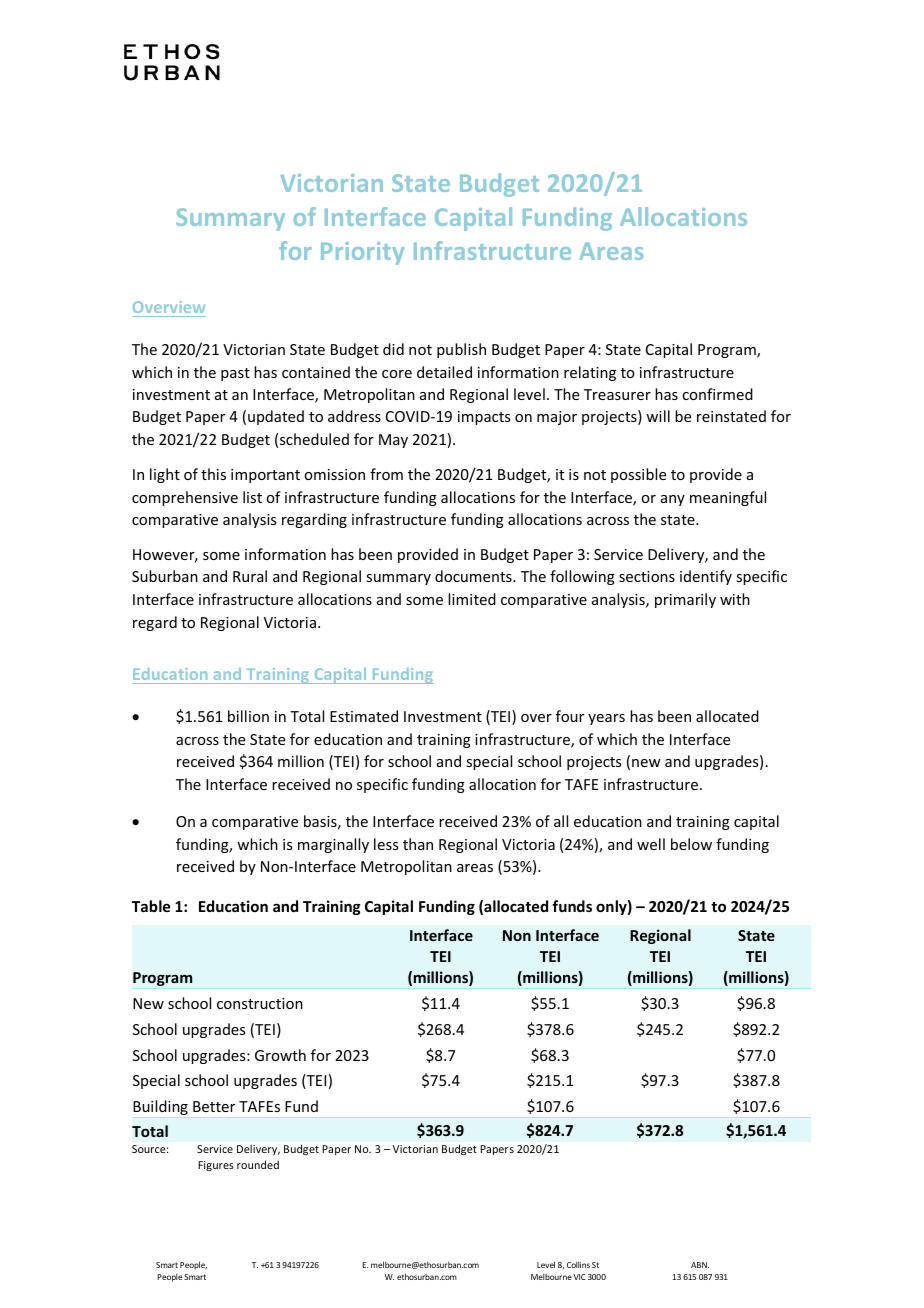 This screenshot has width=924, height=1308. I want to click on documents, so click(474, 576).
